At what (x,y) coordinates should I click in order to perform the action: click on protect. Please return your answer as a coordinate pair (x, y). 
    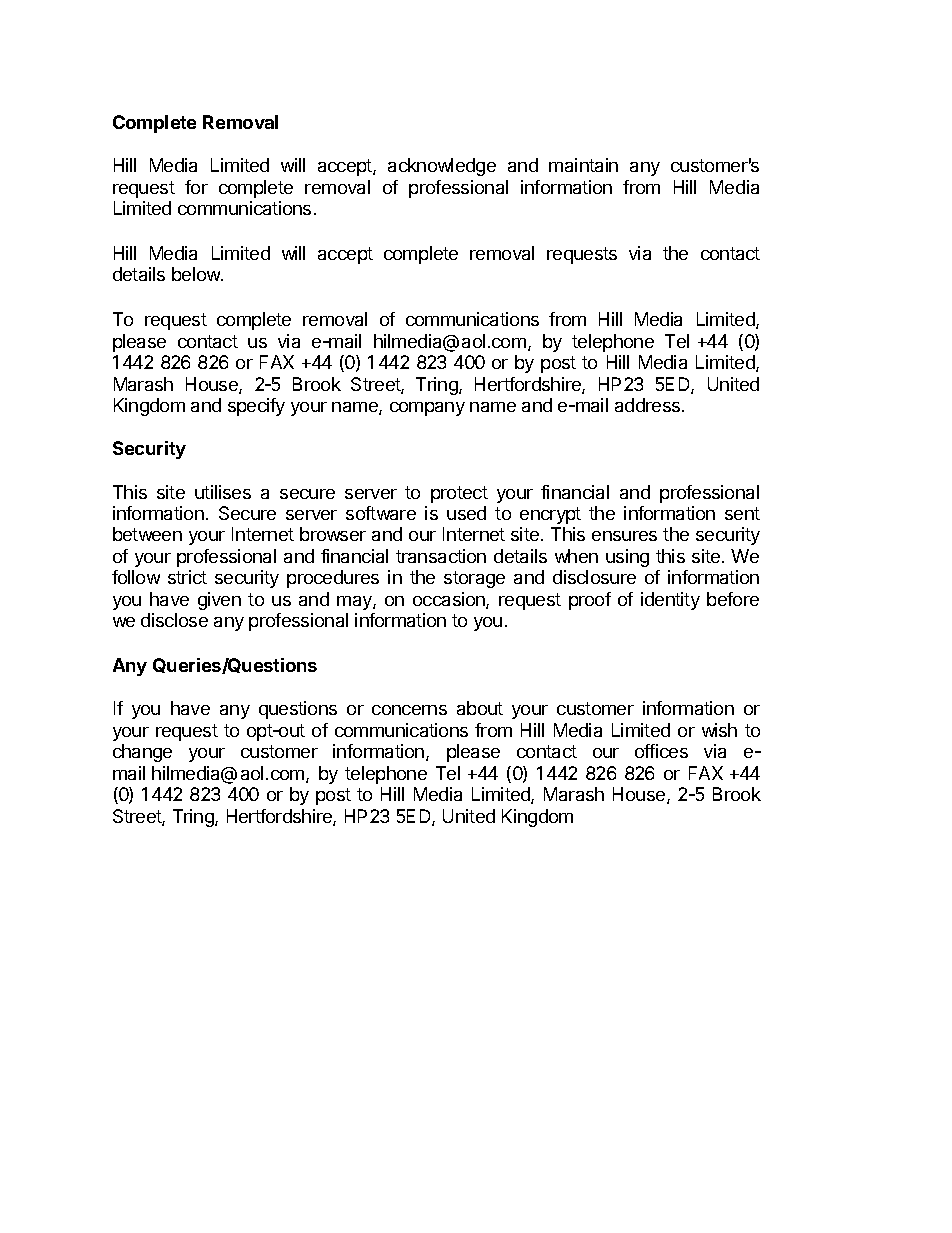
    Looking at the image, I should click on (459, 494).
